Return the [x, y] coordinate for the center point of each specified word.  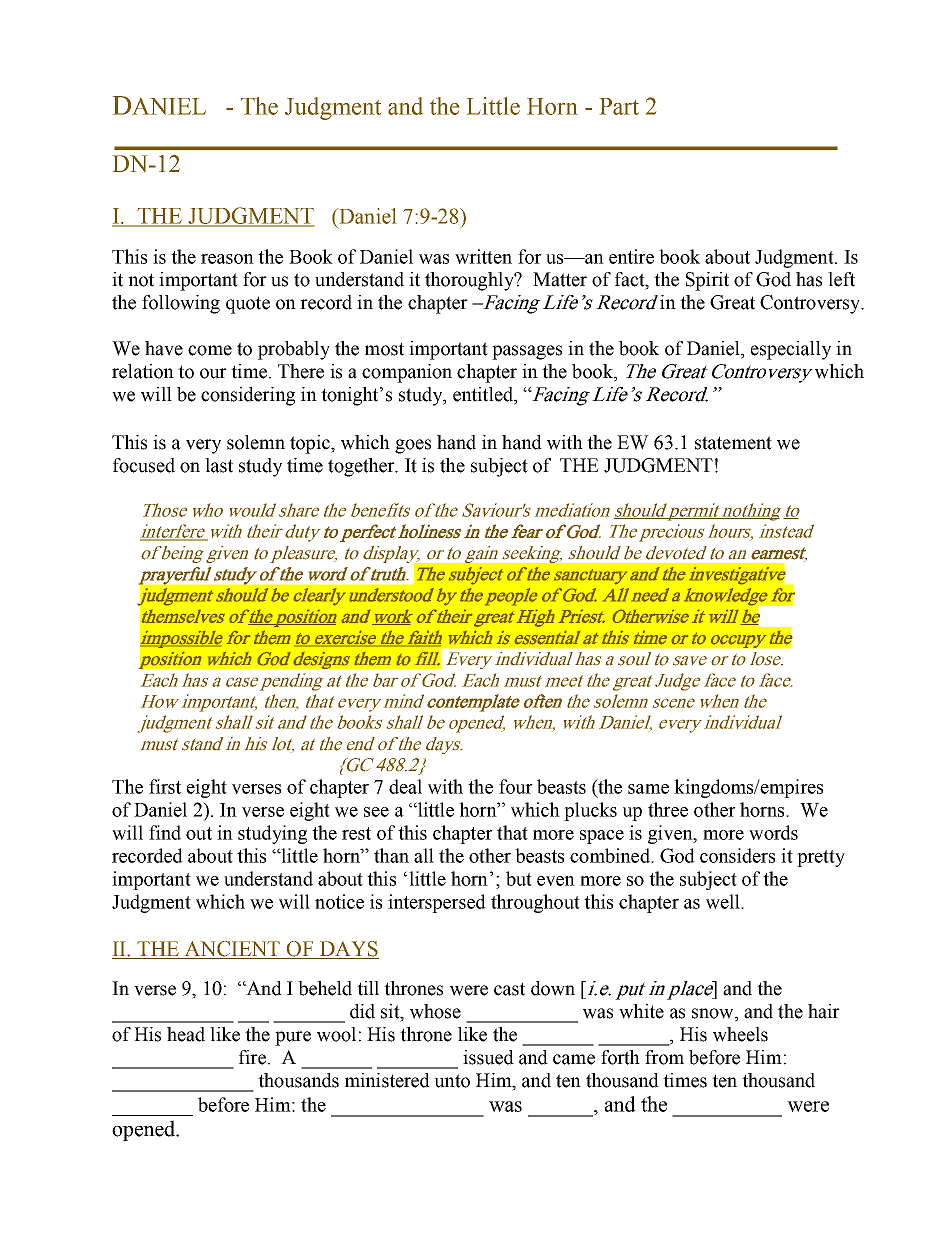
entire [631, 256]
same [648, 789]
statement [733, 443]
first [165, 786]
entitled [484, 395]
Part [619, 106]
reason [227, 259]
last [219, 465]
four [516, 786]
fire [252, 1057]
